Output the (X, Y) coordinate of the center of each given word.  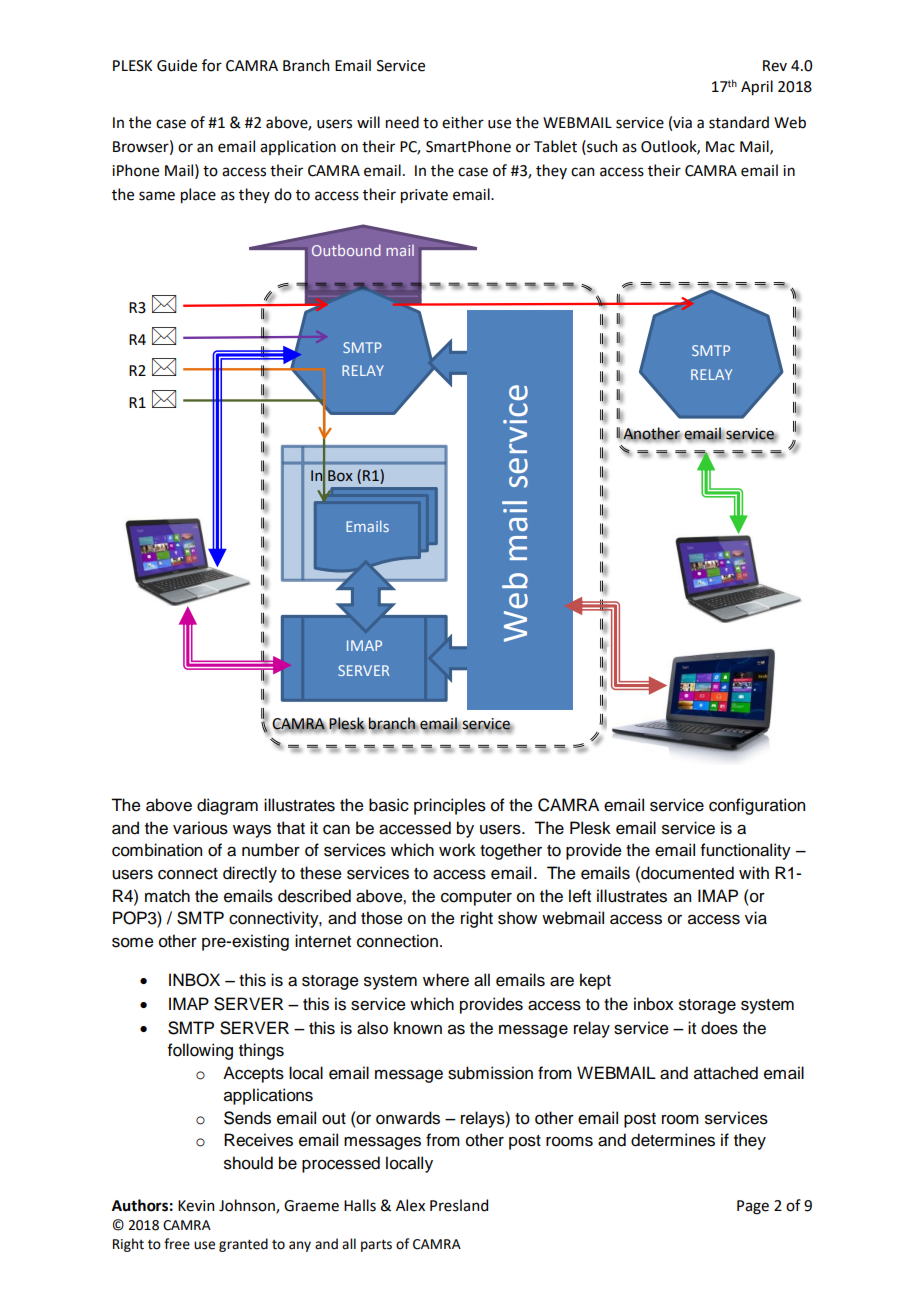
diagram (227, 806)
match (167, 896)
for (212, 65)
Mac (720, 147)
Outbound (346, 250)
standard (739, 122)
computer (476, 898)
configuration (757, 806)
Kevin (196, 1206)
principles (450, 806)
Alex (410, 1205)
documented (686, 873)
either (463, 122)
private (424, 196)
